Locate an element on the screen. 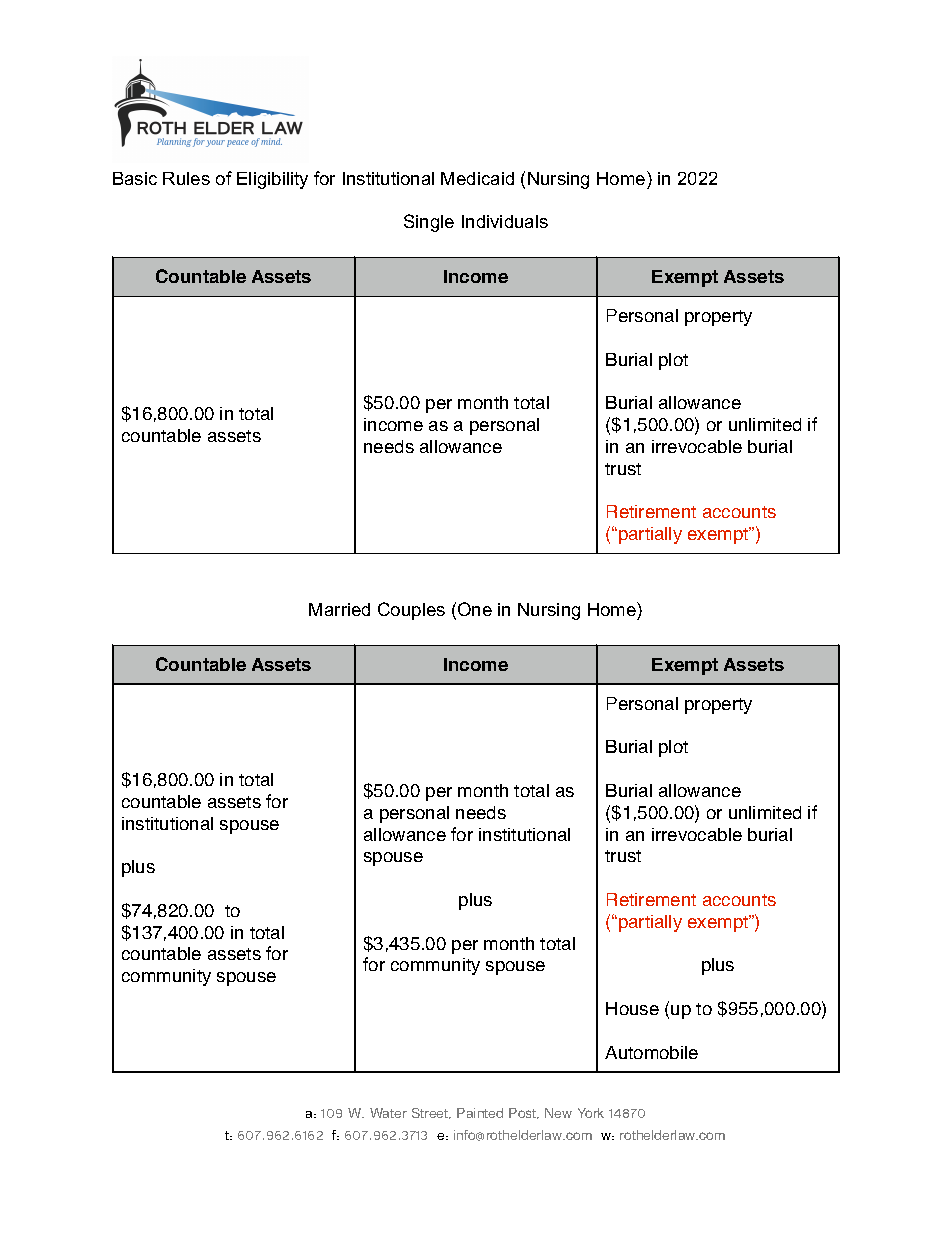 This screenshot has height=1233, width=952. Rules is located at coordinates (186, 178).
